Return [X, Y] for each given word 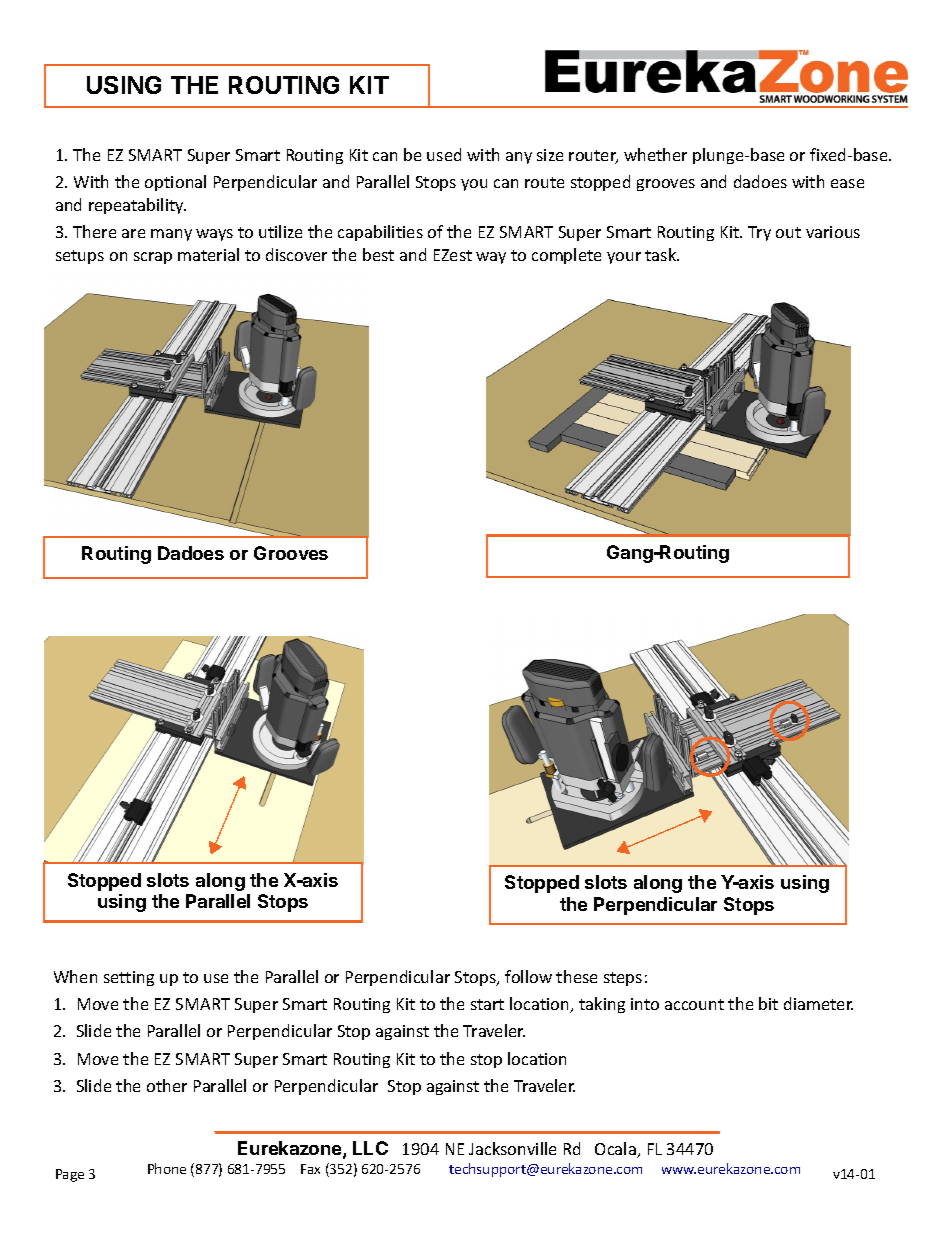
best [378, 254]
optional [175, 183]
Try [759, 233]
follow [528, 976]
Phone [167, 1168]
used [444, 154]
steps [623, 979]
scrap [153, 258]
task [662, 254]
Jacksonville [512, 1148]
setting [129, 978]
